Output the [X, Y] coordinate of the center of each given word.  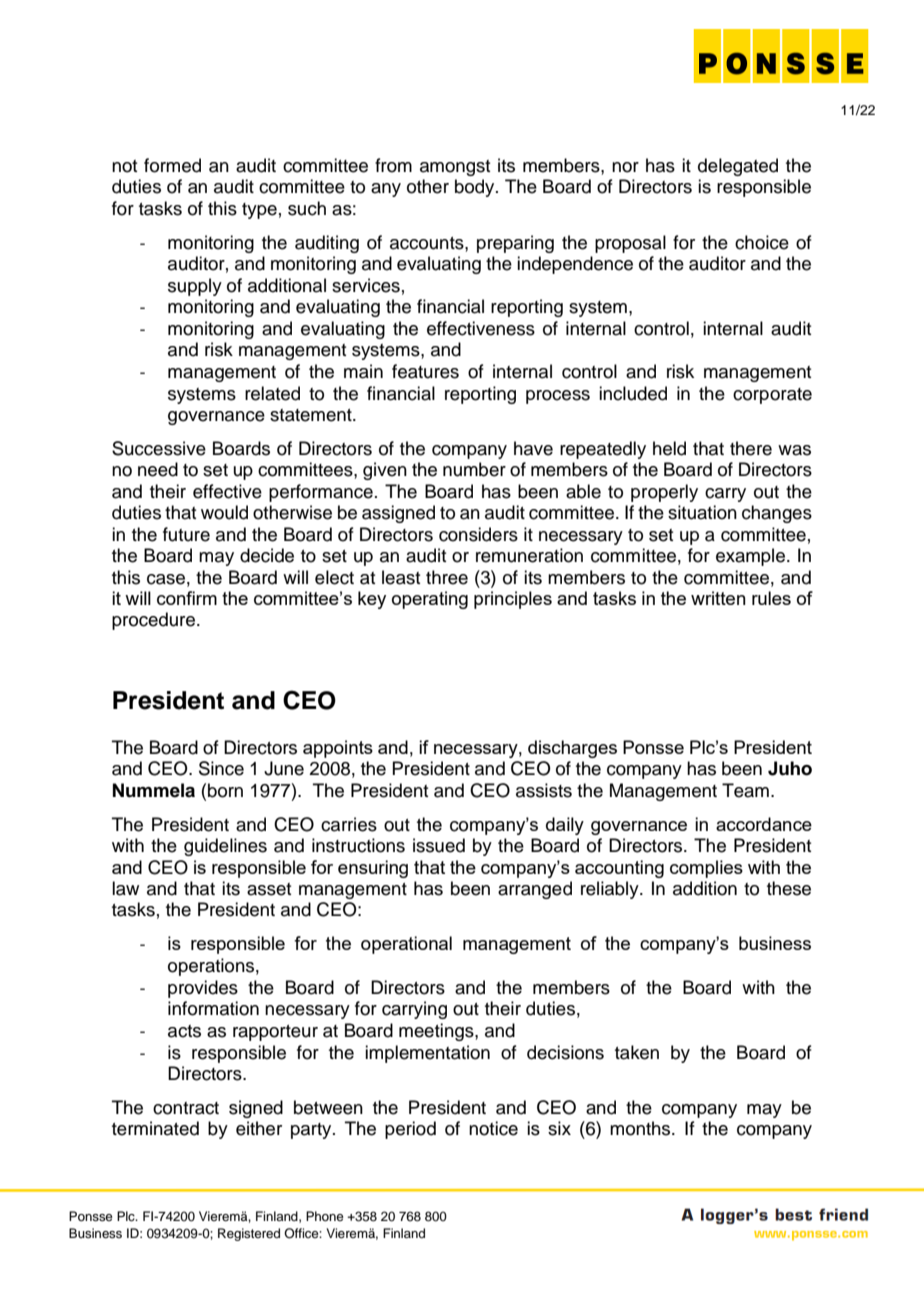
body [476, 188]
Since [221, 768]
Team [745, 790]
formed [172, 165]
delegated [738, 167]
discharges [572, 749]
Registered [249, 1234]
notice [493, 1128]
